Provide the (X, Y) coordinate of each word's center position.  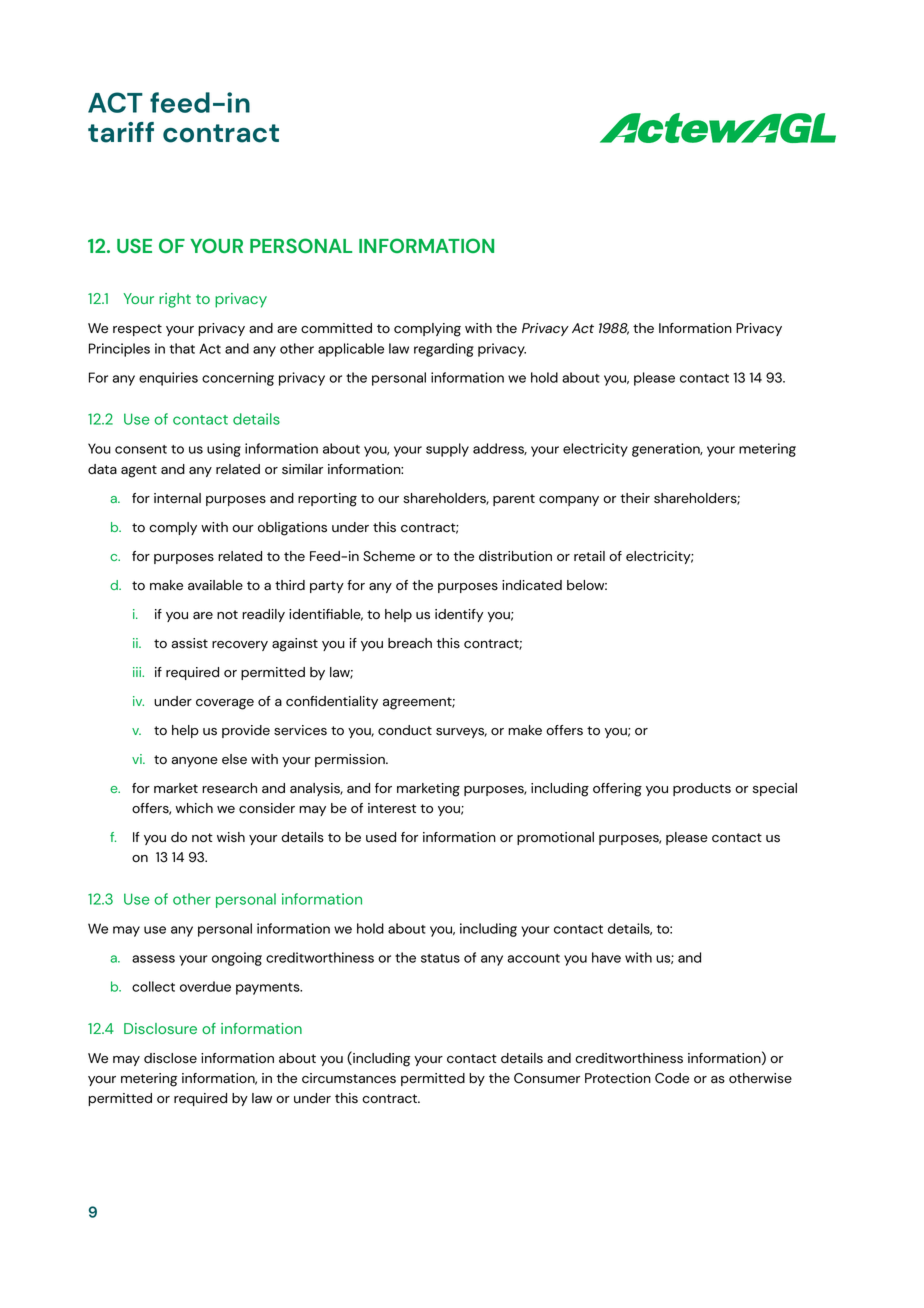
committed (336, 328)
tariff (121, 132)
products (702, 789)
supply (447, 450)
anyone (195, 762)
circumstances (349, 1078)
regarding (444, 350)
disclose (170, 1058)
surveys (461, 733)
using (224, 450)
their (635, 498)
